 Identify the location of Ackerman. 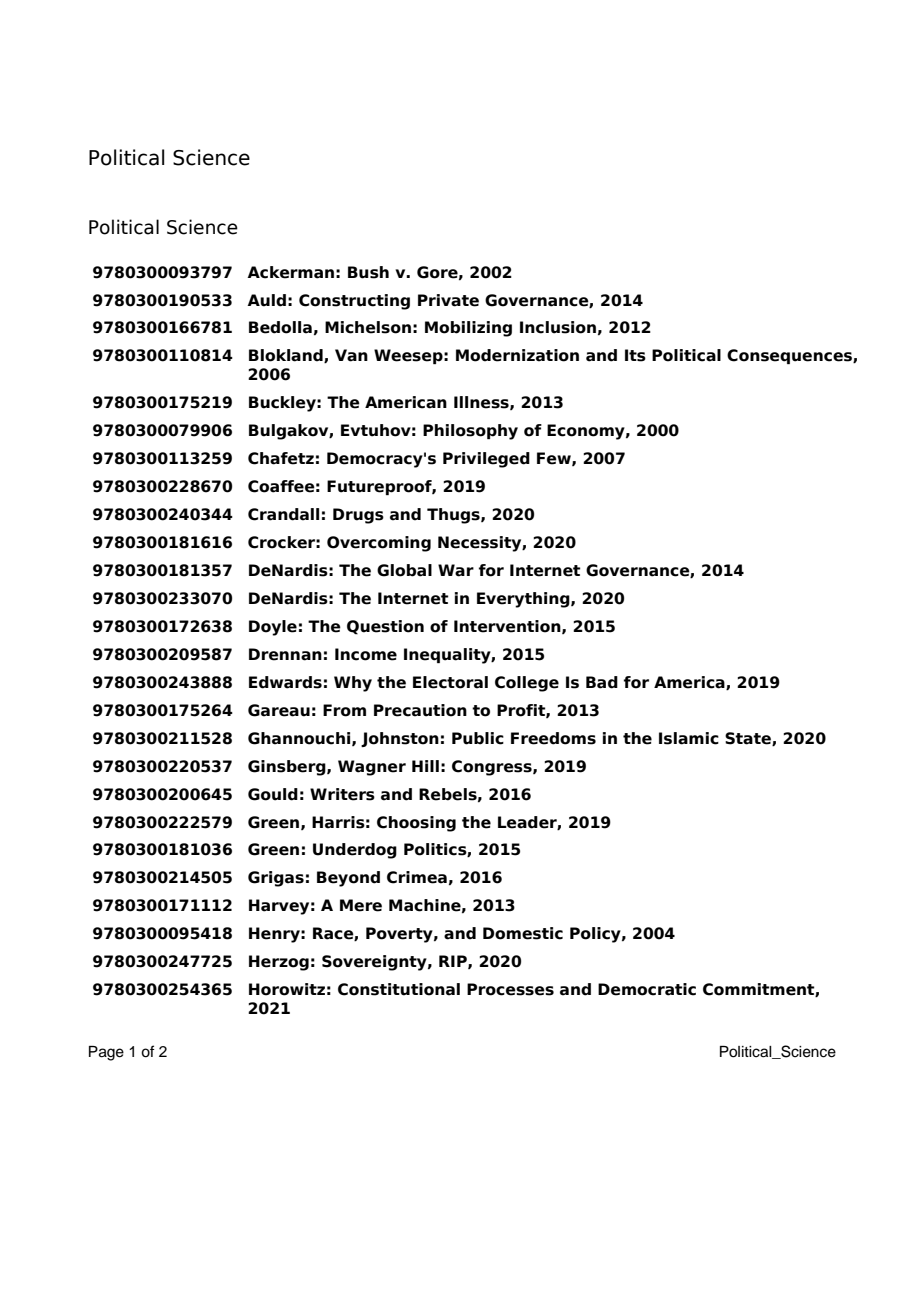
(290, 272).
